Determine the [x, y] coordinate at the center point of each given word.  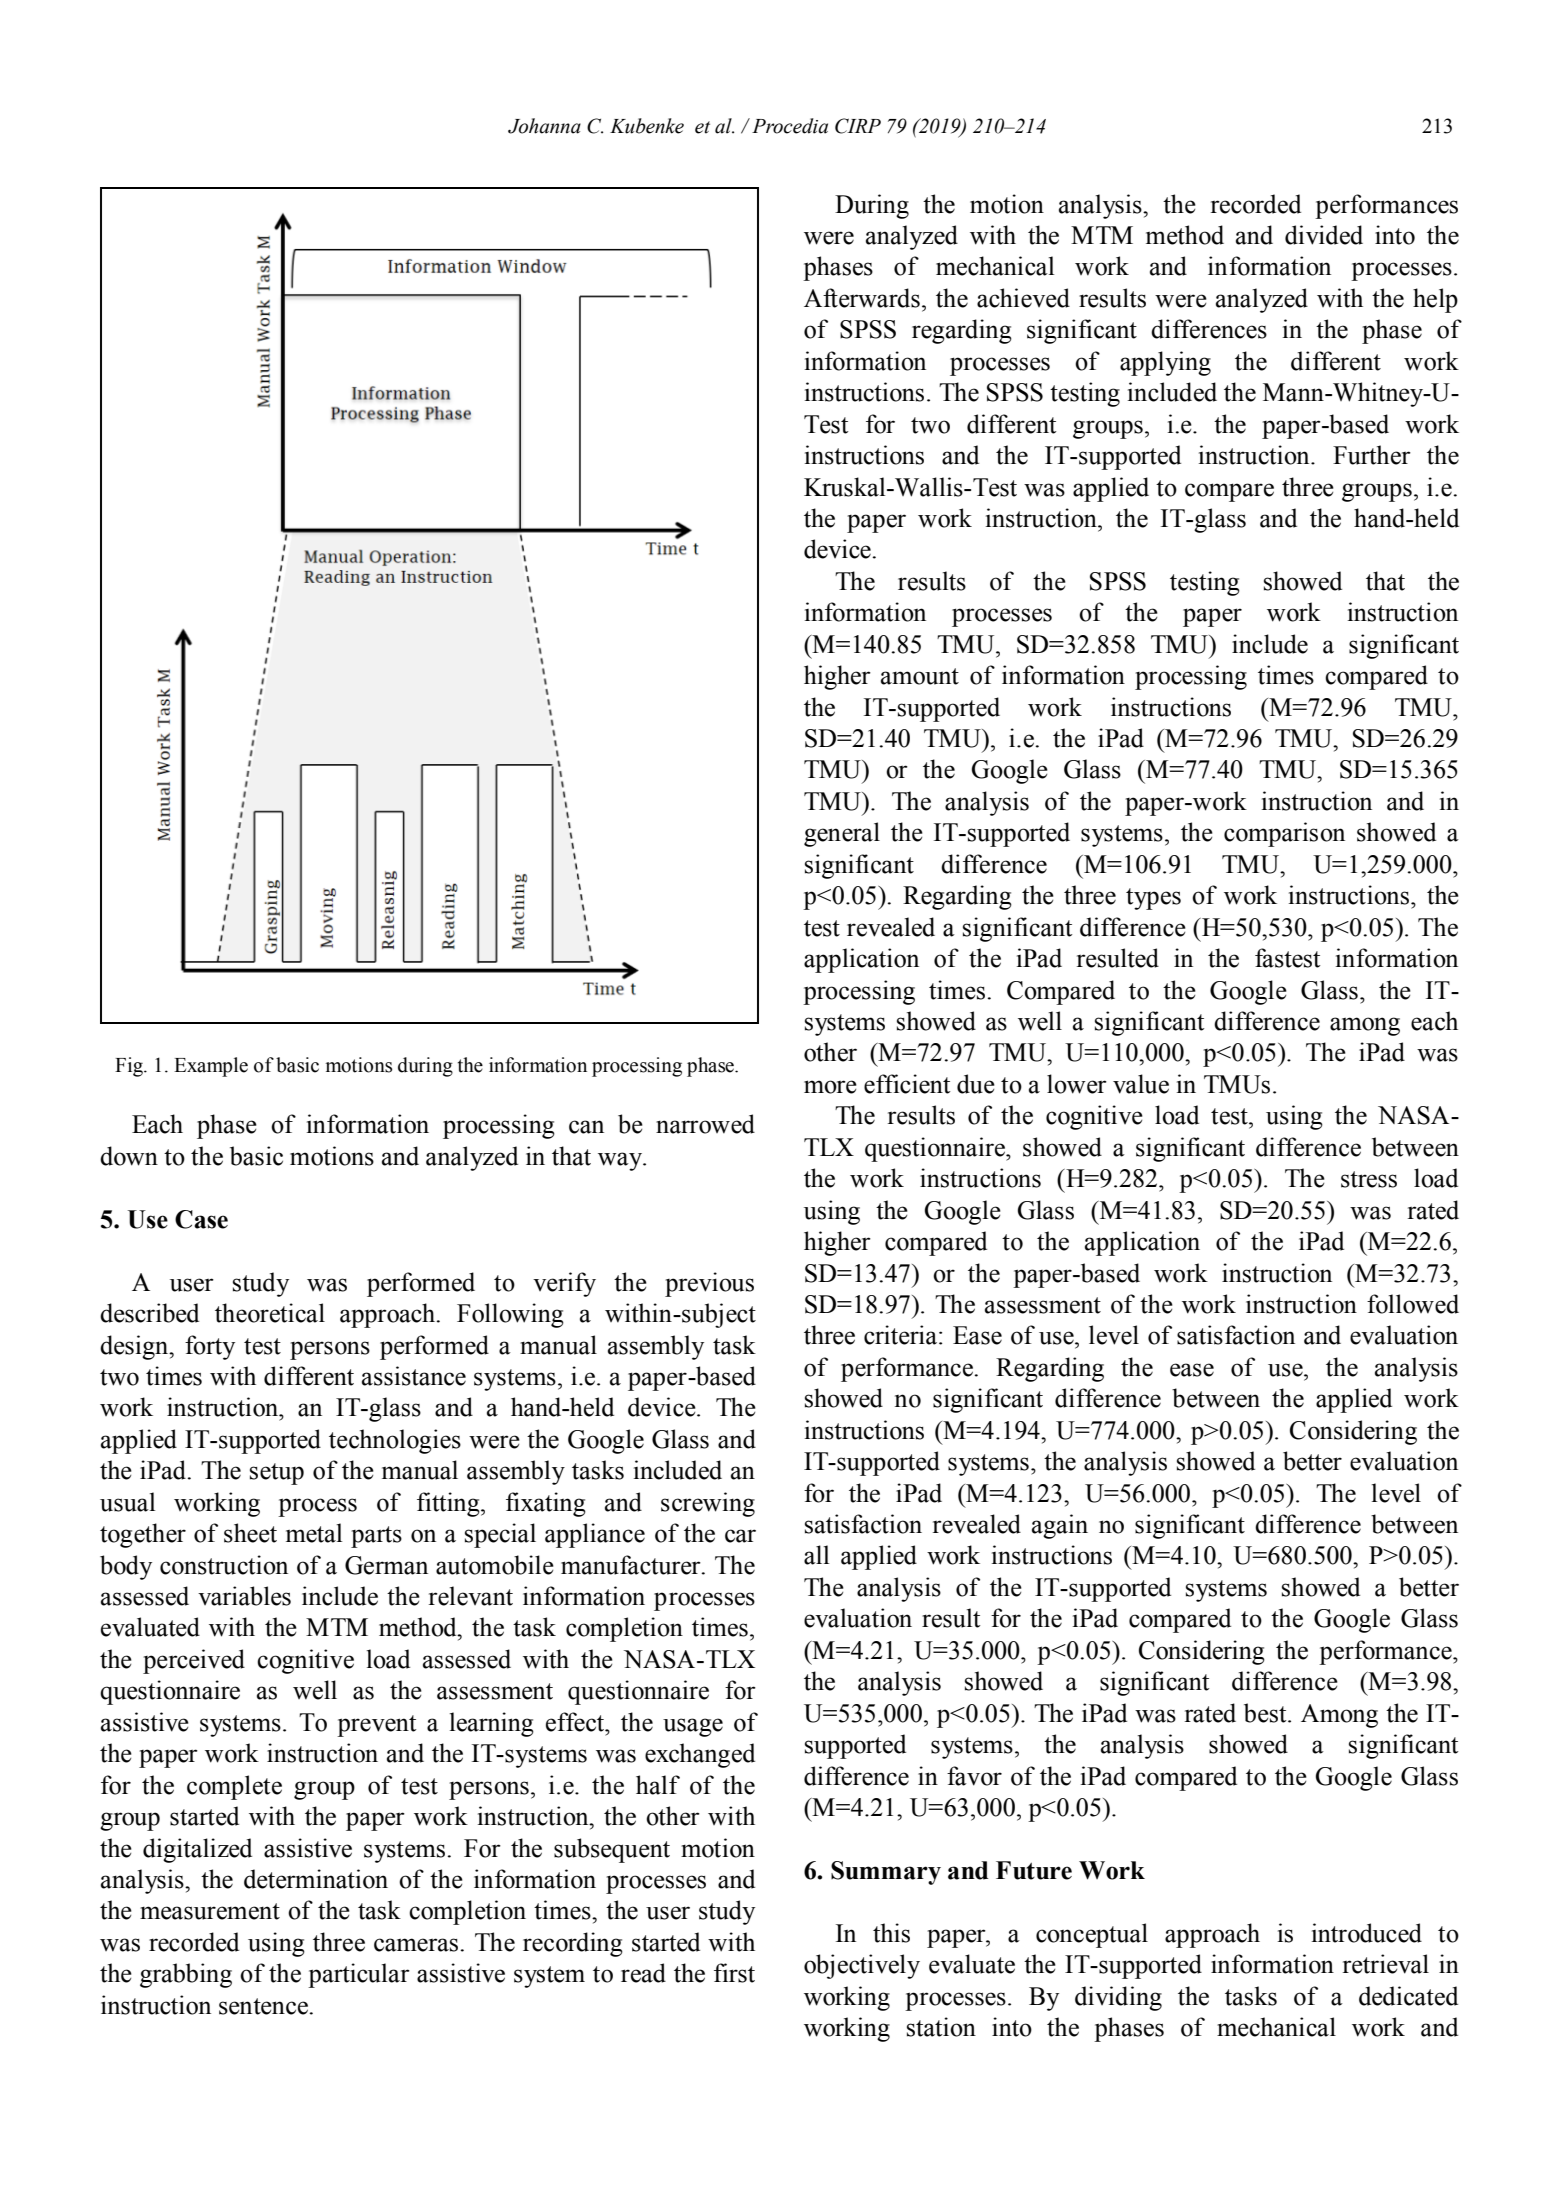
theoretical [270, 1313]
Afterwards [862, 298]
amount [920, 676]
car [740, 1536]
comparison [1284, 834]
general [842, 834]
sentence [265, 2006]
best [1266, 1713]
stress [1369, 1179]
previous [709, 1284]
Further [1372, 455]
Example [211, 1067]
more [830, 1087]
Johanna [544, 126]
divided [1324, 235]
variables [244, 1596]
